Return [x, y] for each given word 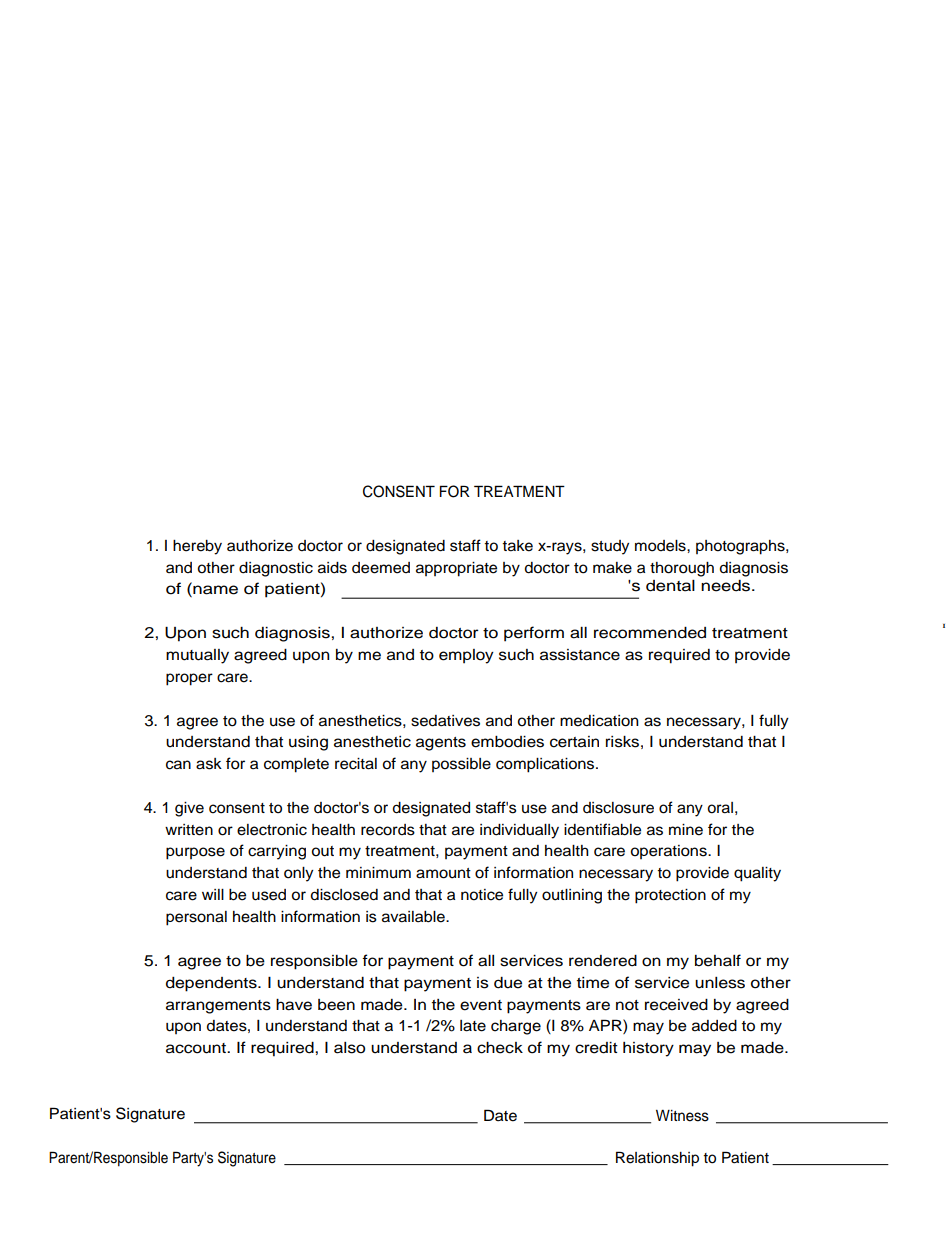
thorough [682, 569]
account [197, 1048]
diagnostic [276, 569]
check [500, 1048]
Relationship [657, 1159]
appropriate [456, 569]
